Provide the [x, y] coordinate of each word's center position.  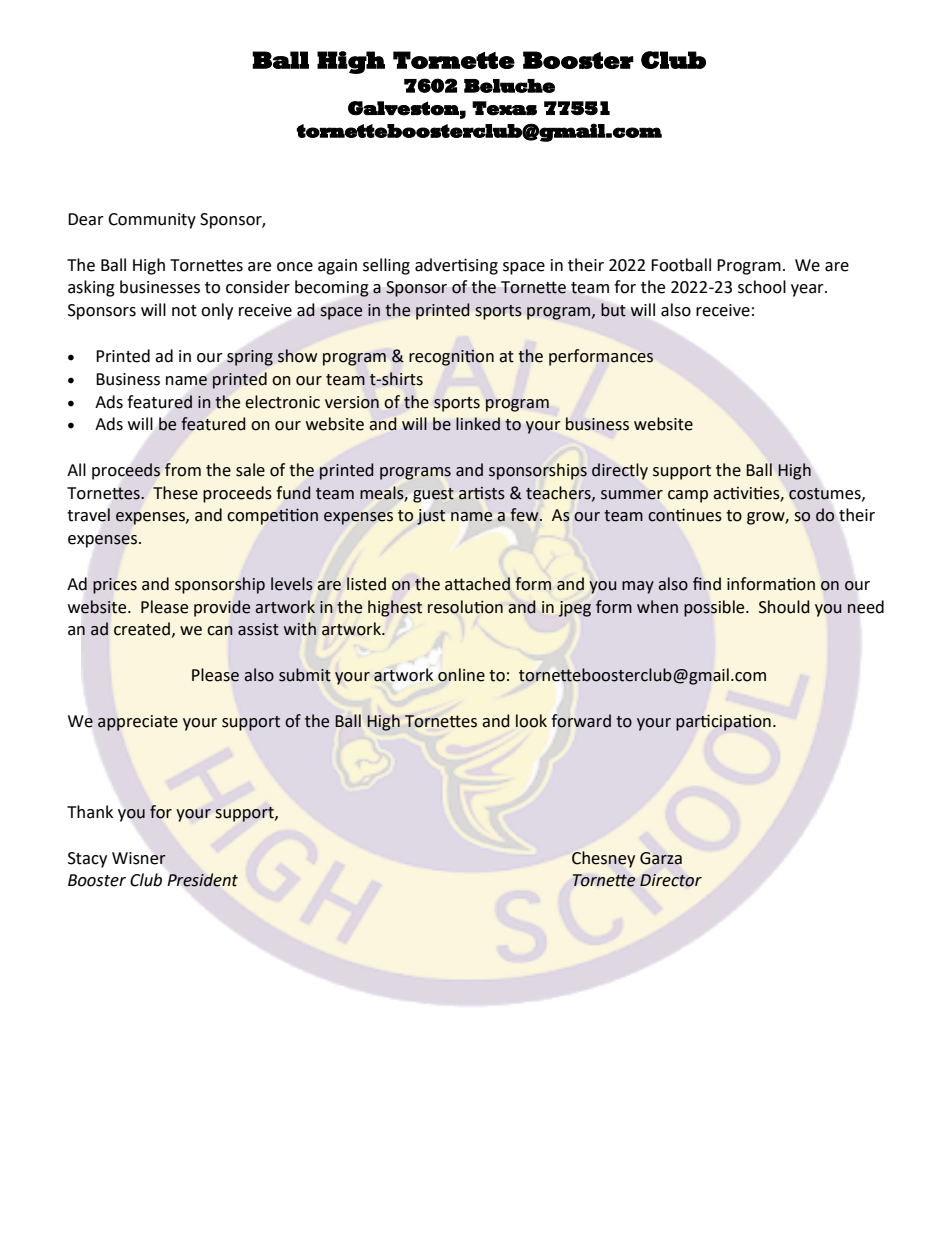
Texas [504, 108]
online [461, 675]
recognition [451, 357]
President [203, 880]
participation [723, 723]
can [220, 631]
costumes [826, 494]
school [762, 287]
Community [152, 221]
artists [482, 493]
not [184, 311]
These [175, 493]
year [808, 290]
